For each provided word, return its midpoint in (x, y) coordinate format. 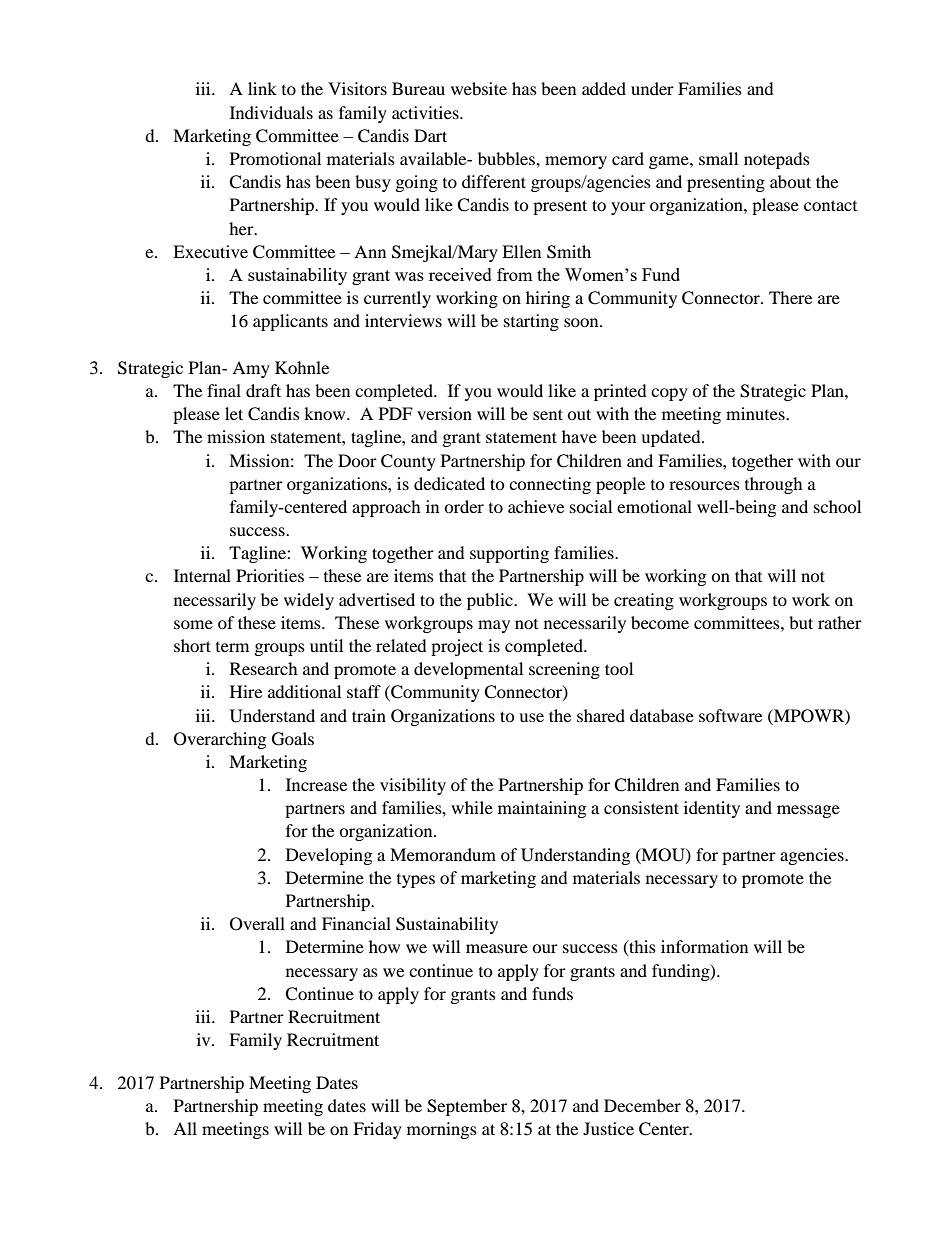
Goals (293, 739)
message (808, 811)
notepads (777, 160)
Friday (377, 1130)
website (479, 88)
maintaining (542, 809)
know (326, 413)
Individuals (271, 112)
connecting (550, 485)
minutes (756, 413)
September (467, 1107)
